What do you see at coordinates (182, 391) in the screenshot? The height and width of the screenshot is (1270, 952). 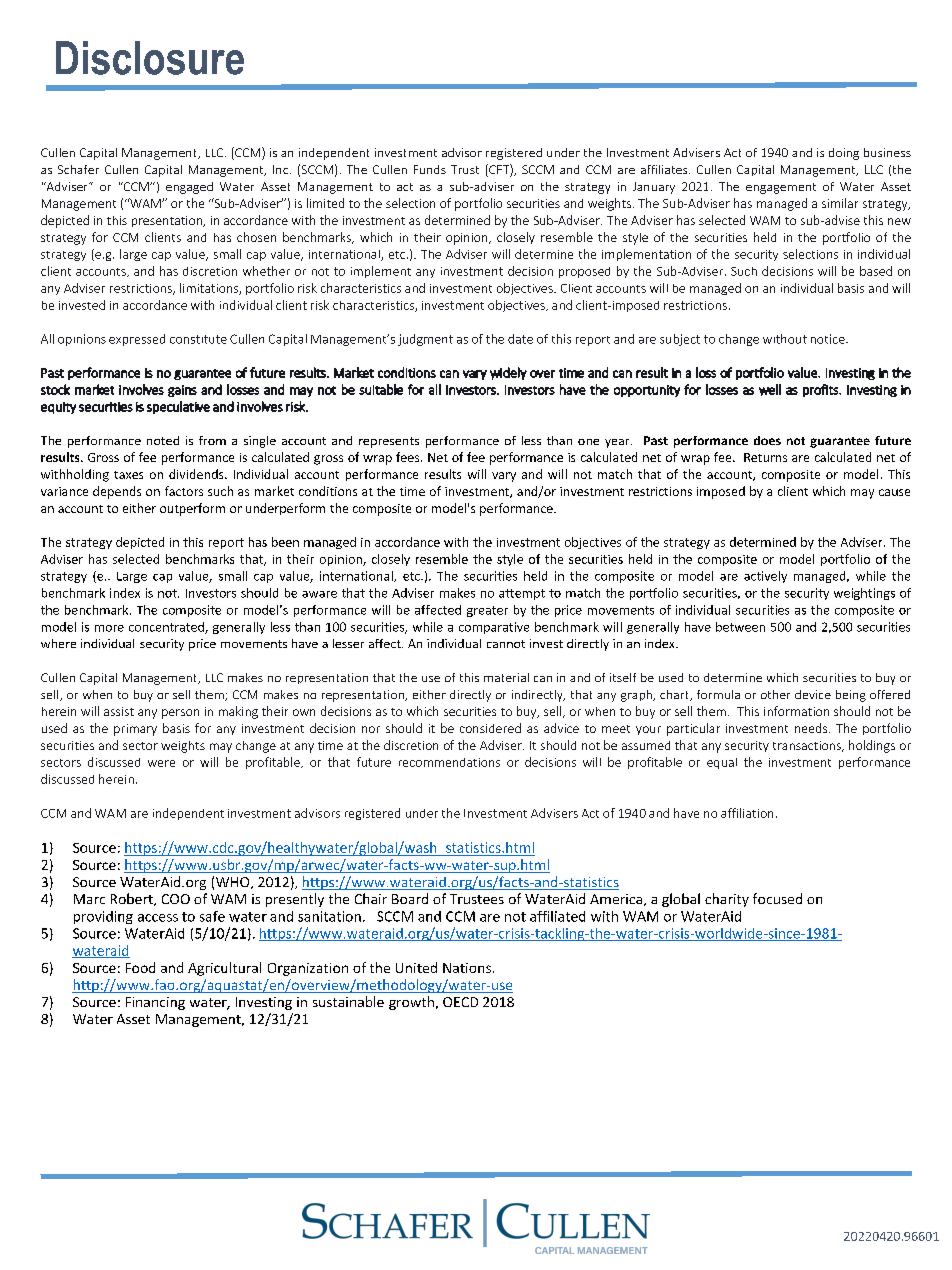 I see `gains` at bounding box center [182, 391].
